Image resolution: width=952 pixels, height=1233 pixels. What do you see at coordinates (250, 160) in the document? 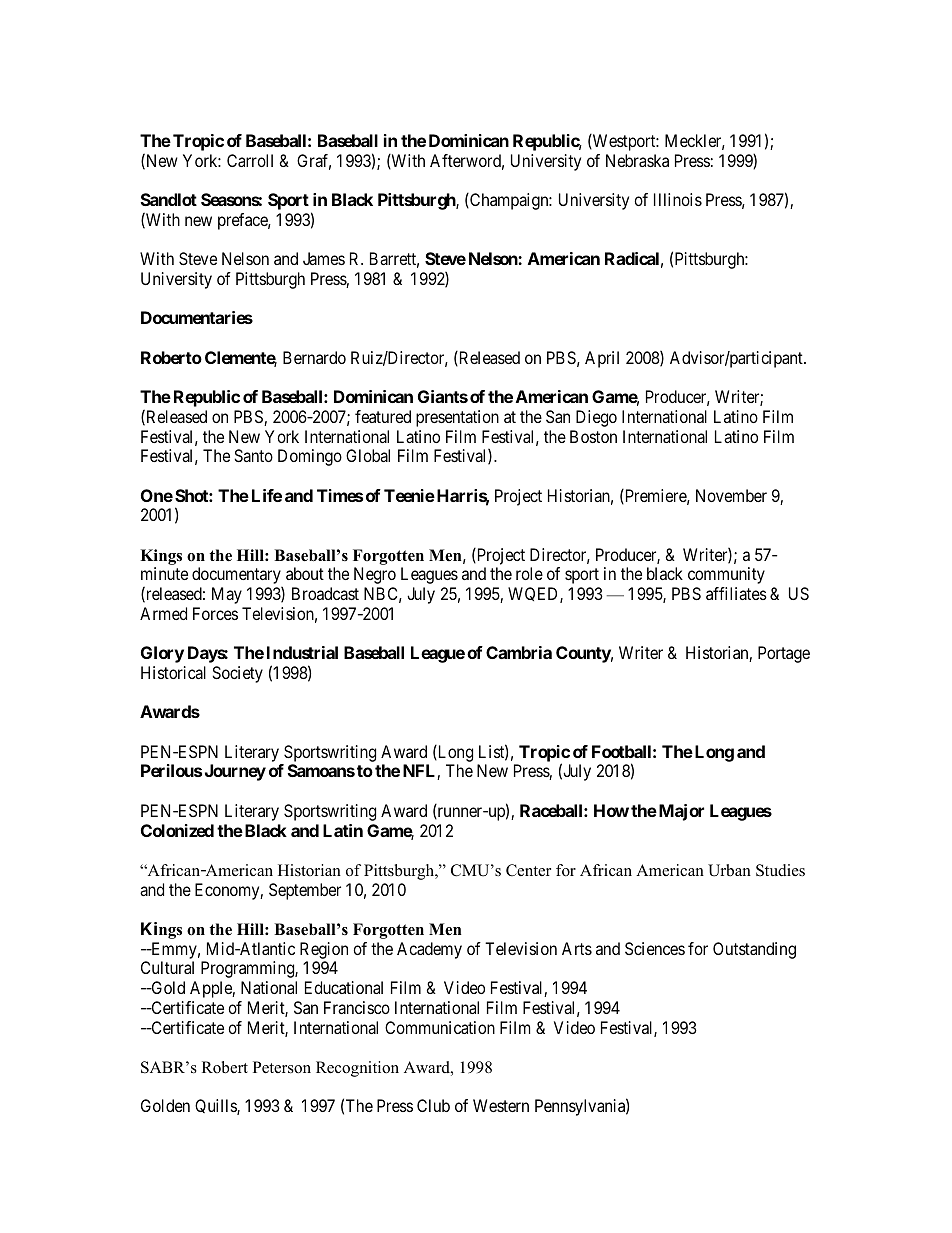
I see `Carroll` at bounding box center [250, 160].
